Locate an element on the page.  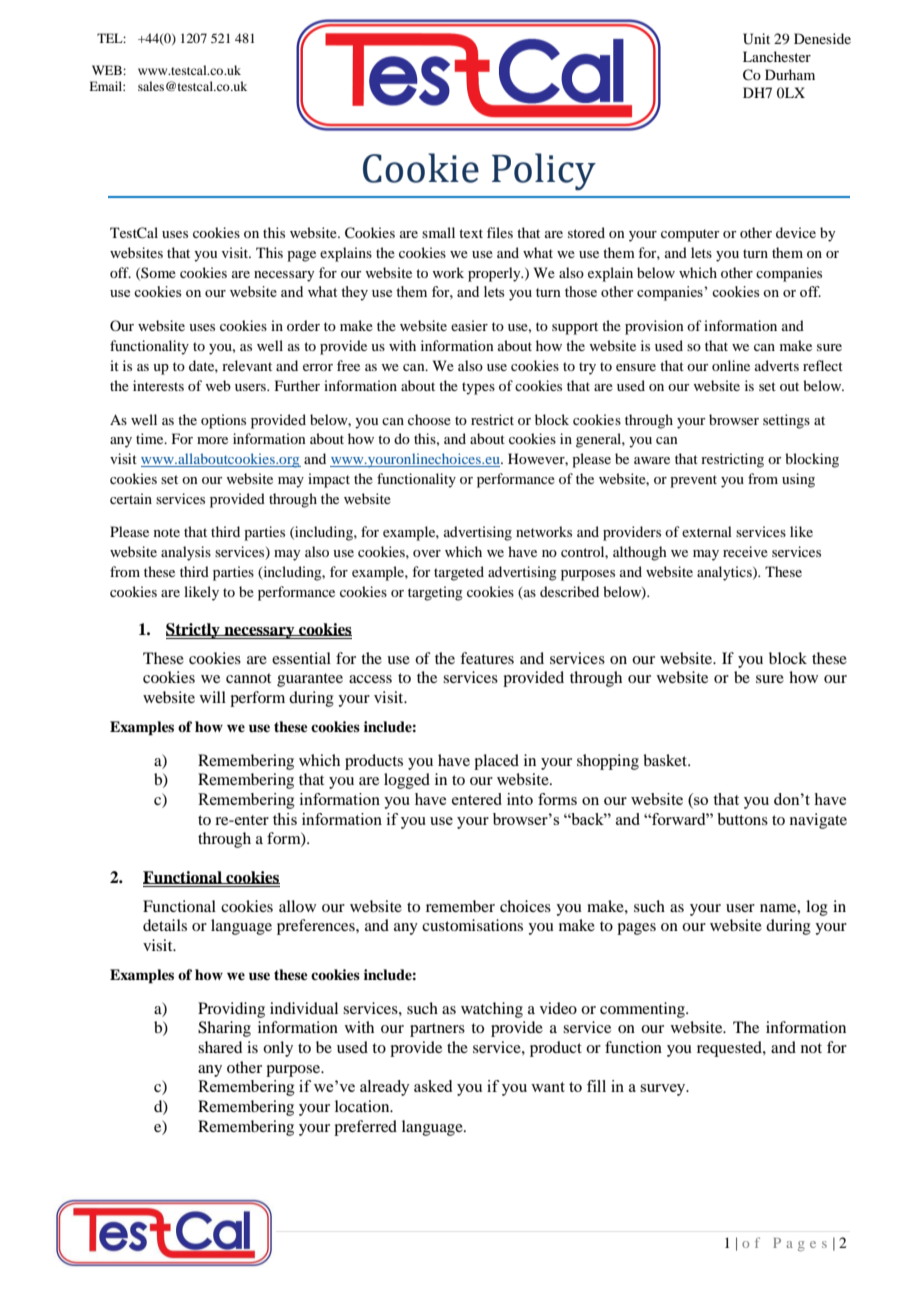
survey is located at coordinates (664, 1090).
